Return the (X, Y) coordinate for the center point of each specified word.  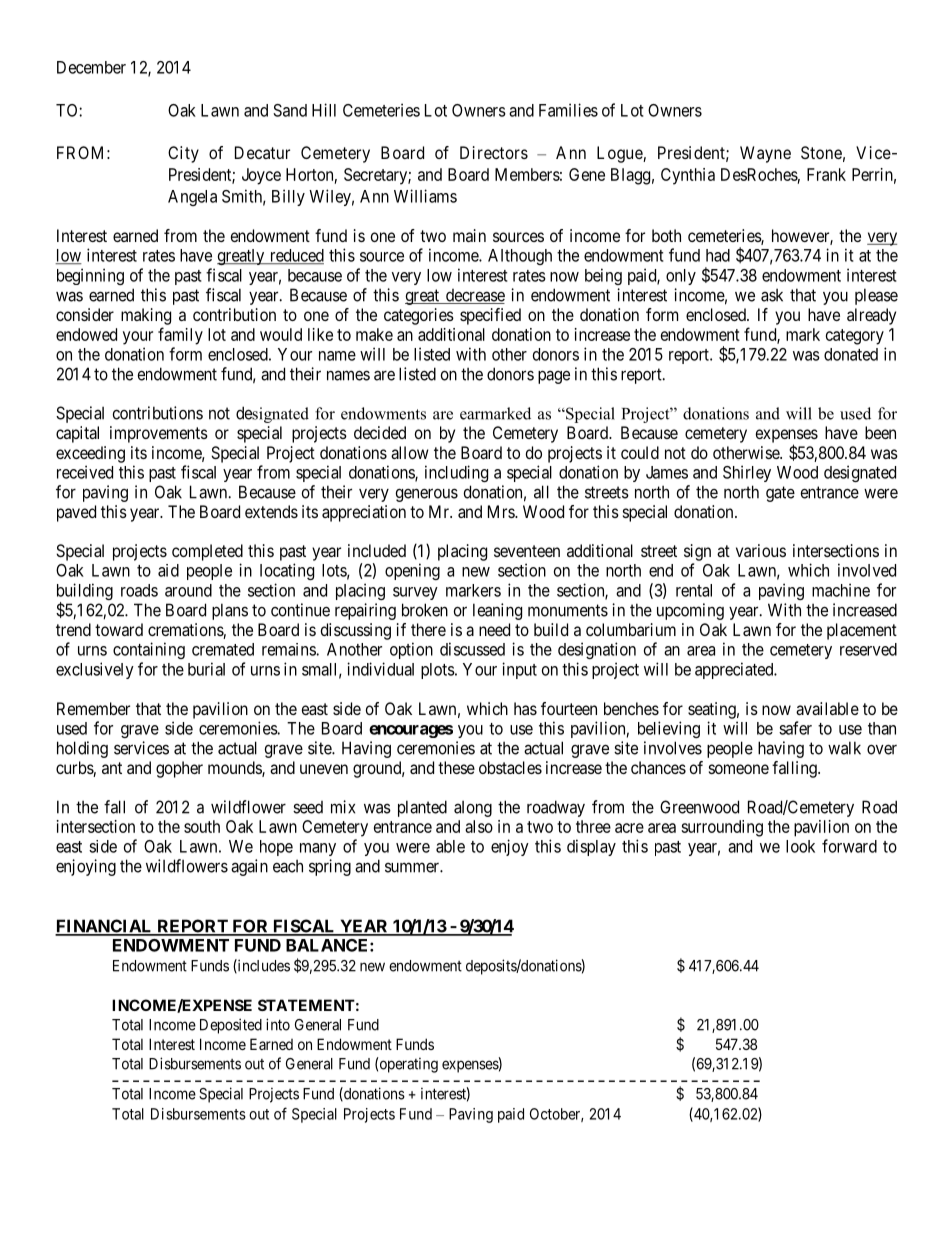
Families (568, 110)
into (278, 1024)
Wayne (765, 154)
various (761, 550)
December (91, 67)
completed (207, 552)
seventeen (527, 551)
